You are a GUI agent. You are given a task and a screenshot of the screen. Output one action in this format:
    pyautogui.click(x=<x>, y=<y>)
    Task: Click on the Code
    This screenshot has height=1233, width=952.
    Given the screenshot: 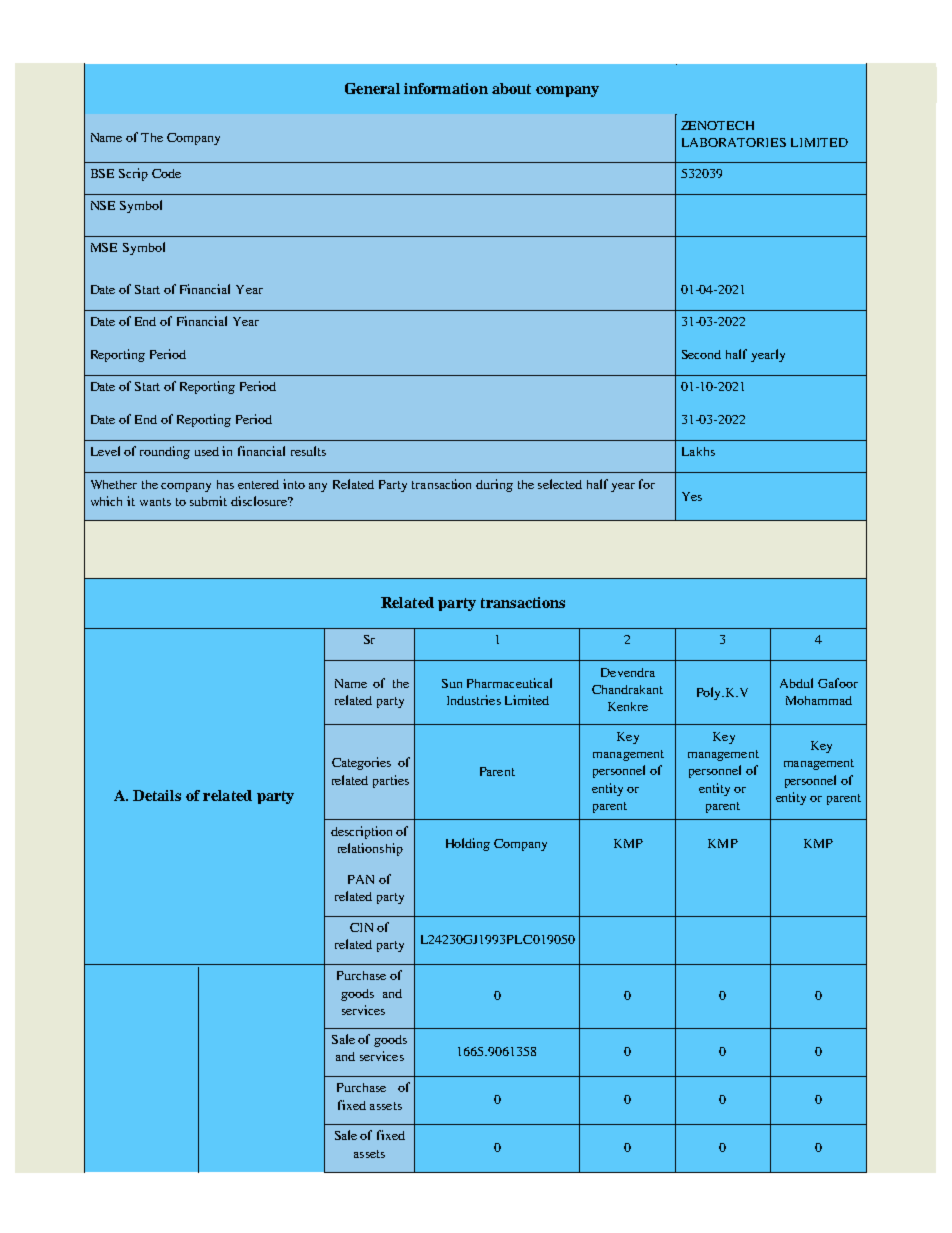 What is the action you would take?
    pyautogui.click(x=166, y=173)
